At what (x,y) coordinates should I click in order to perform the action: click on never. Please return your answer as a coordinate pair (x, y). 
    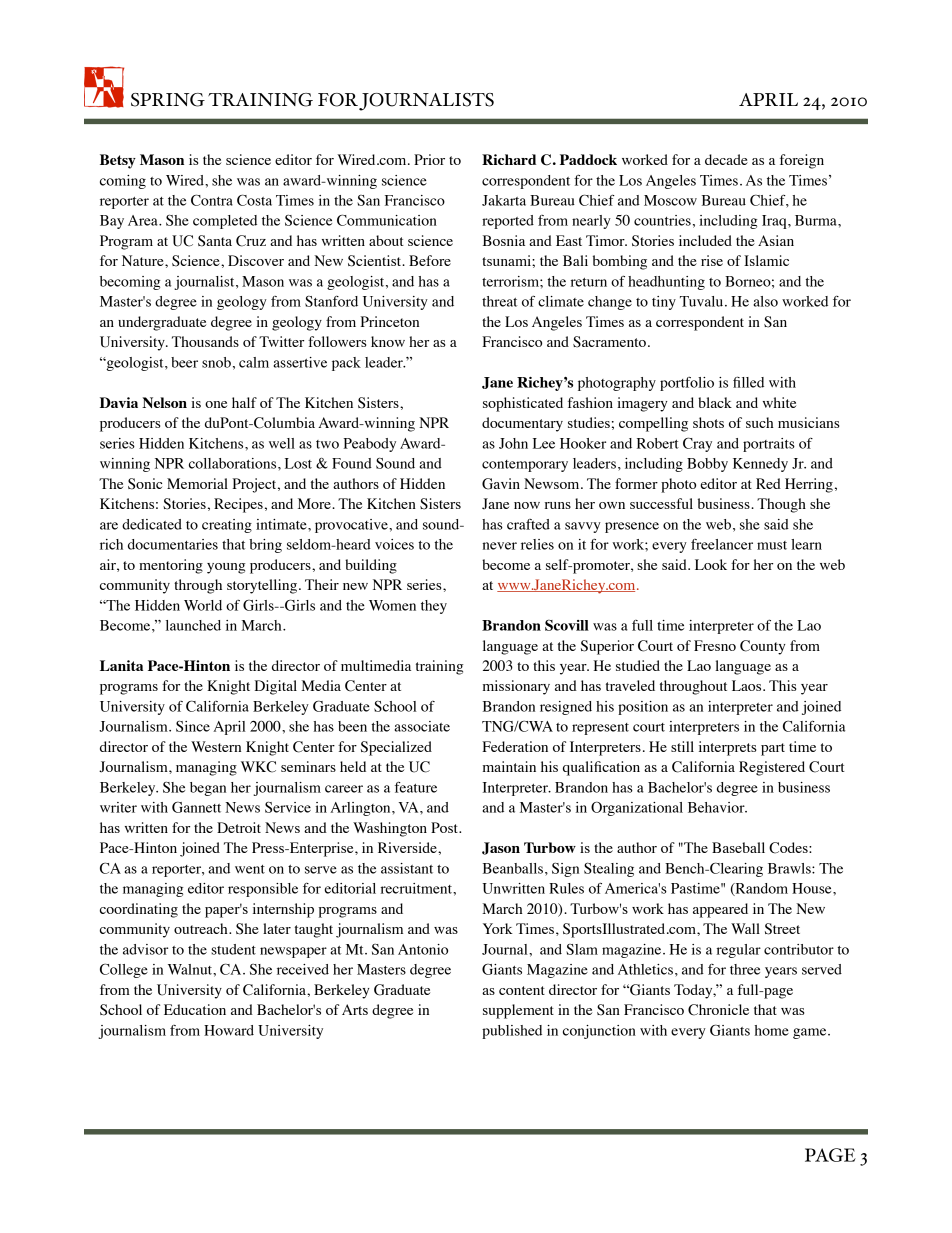
    Looking at the image, I should click on (499, 546).
